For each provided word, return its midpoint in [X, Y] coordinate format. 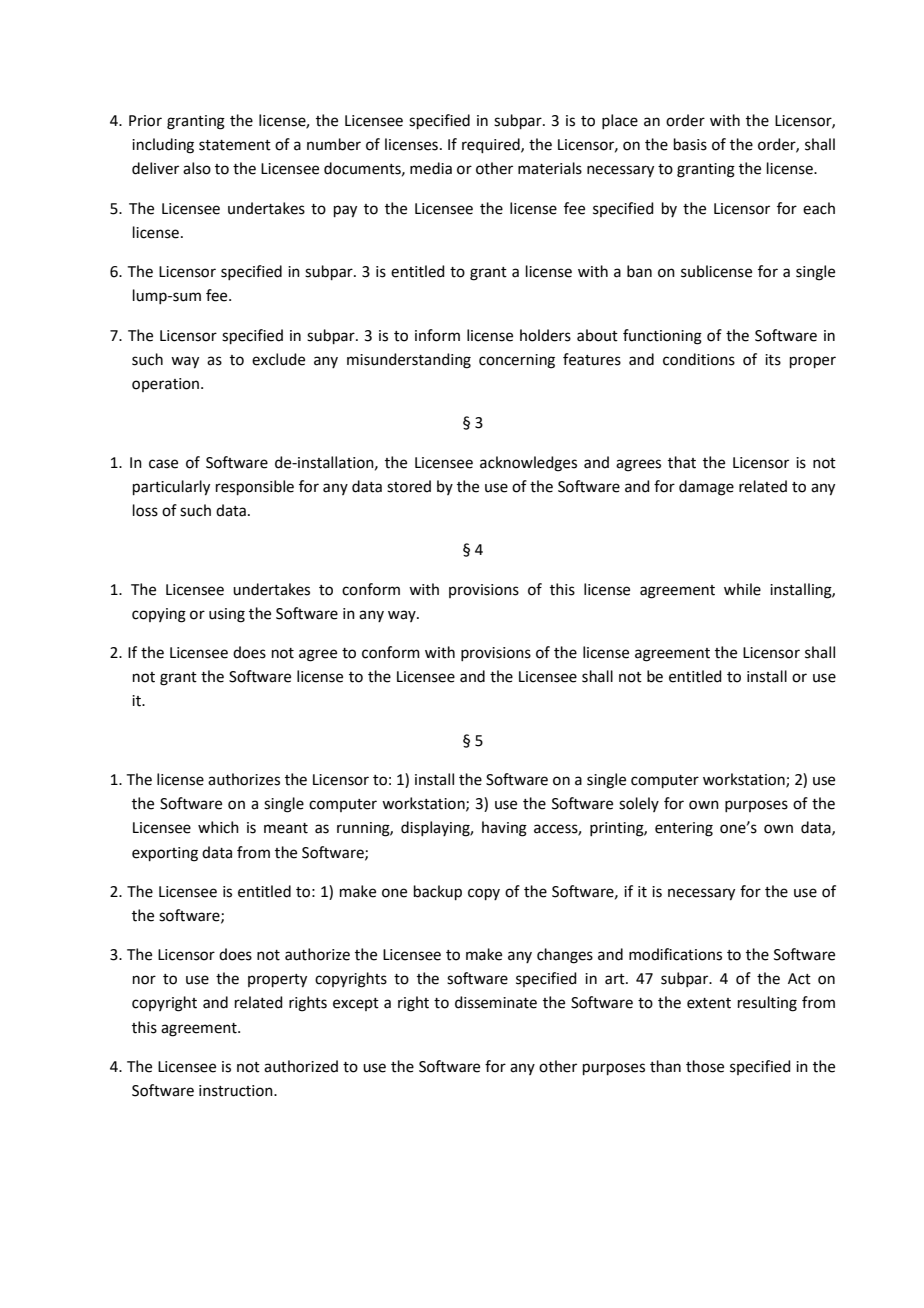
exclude [278, 359]
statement [235, 145]
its [773, 360]
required [492, 145]
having [504, 829]
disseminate [496, 1002]
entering [684, 829]
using [227, 615]
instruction [237, 1091]
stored [409, 486]
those [705, 1066]
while [742, 589]
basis [690, 144]
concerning [517, 361]
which [218, 827]
